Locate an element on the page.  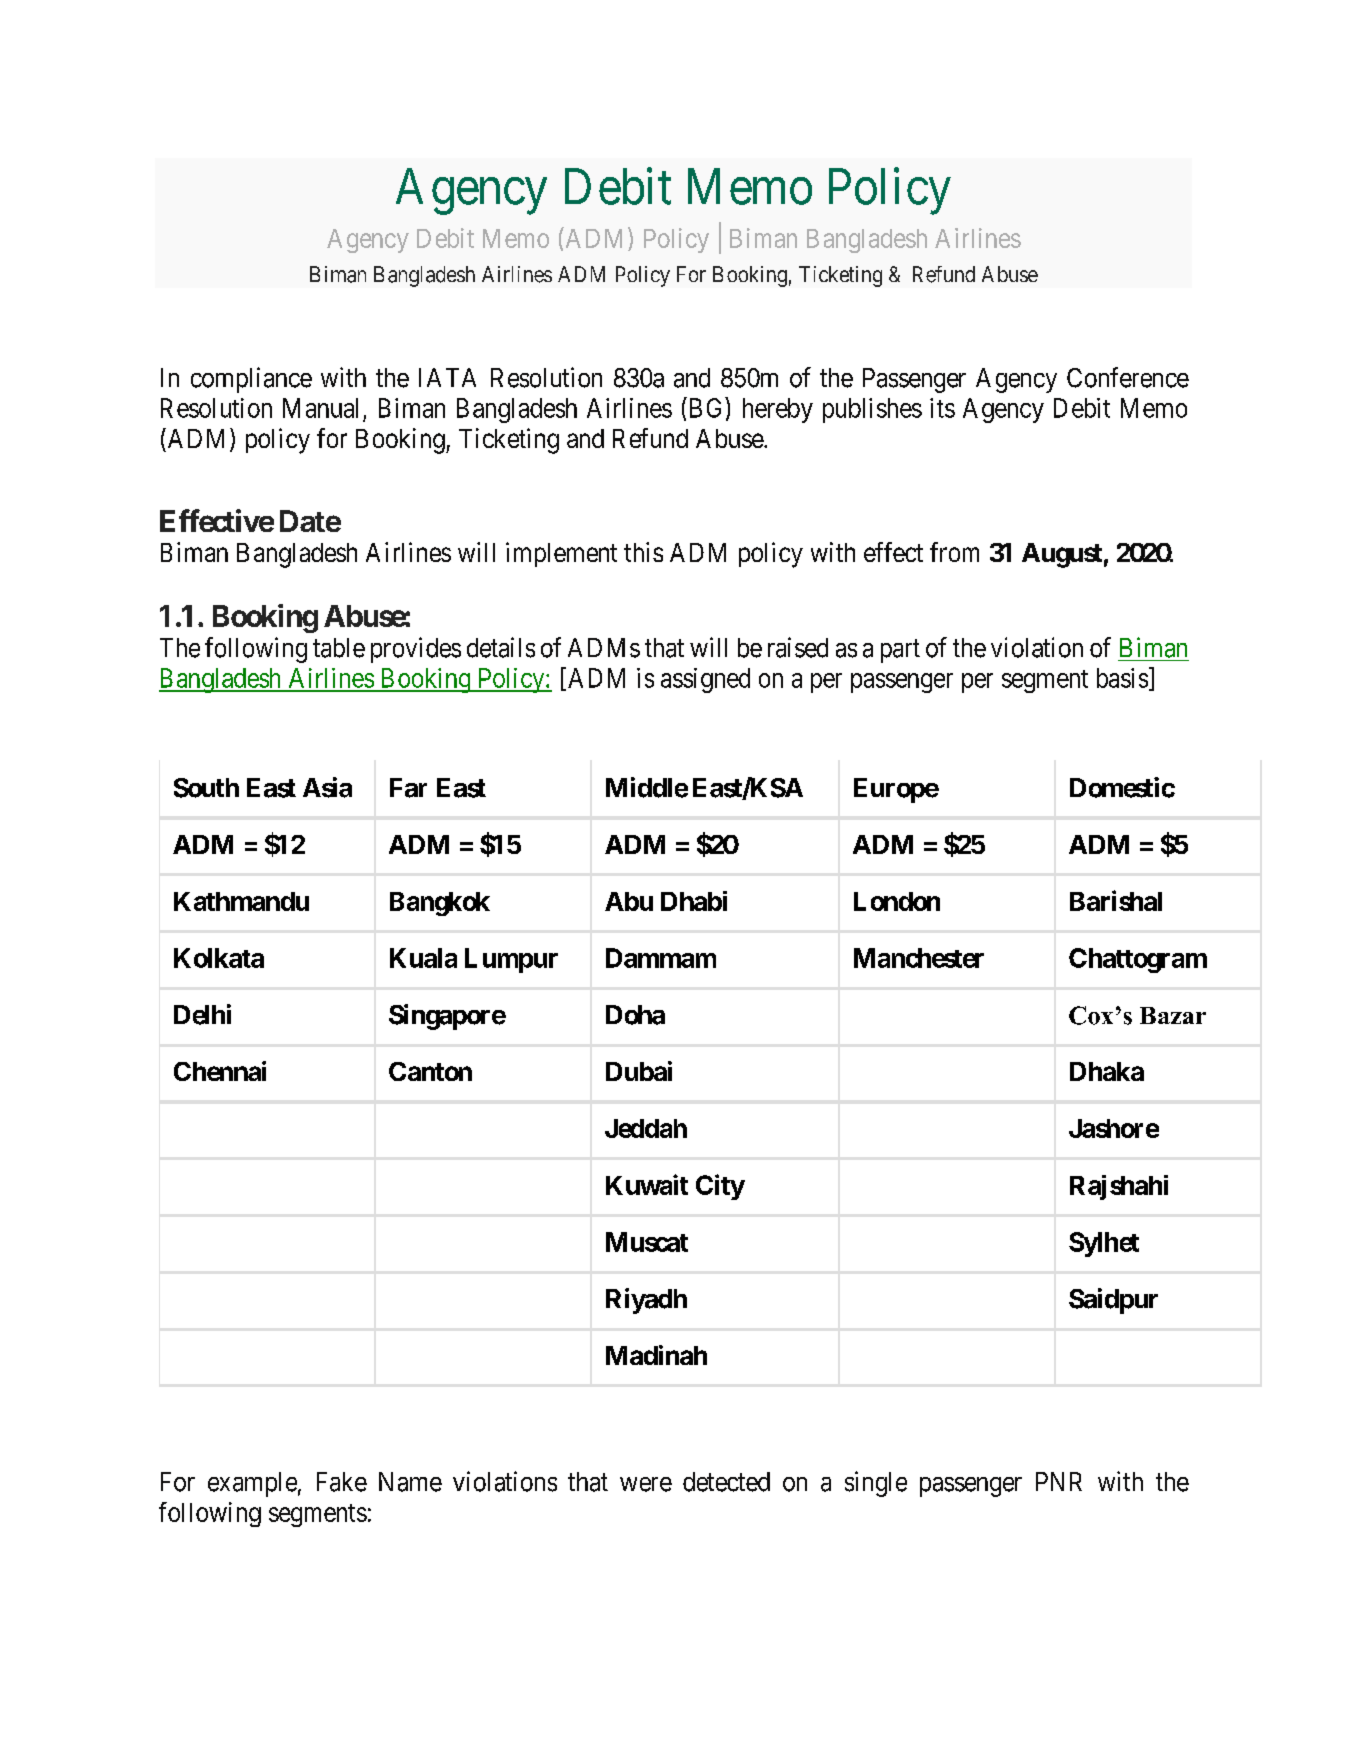
Manual is located at coordinates (320, 408).
